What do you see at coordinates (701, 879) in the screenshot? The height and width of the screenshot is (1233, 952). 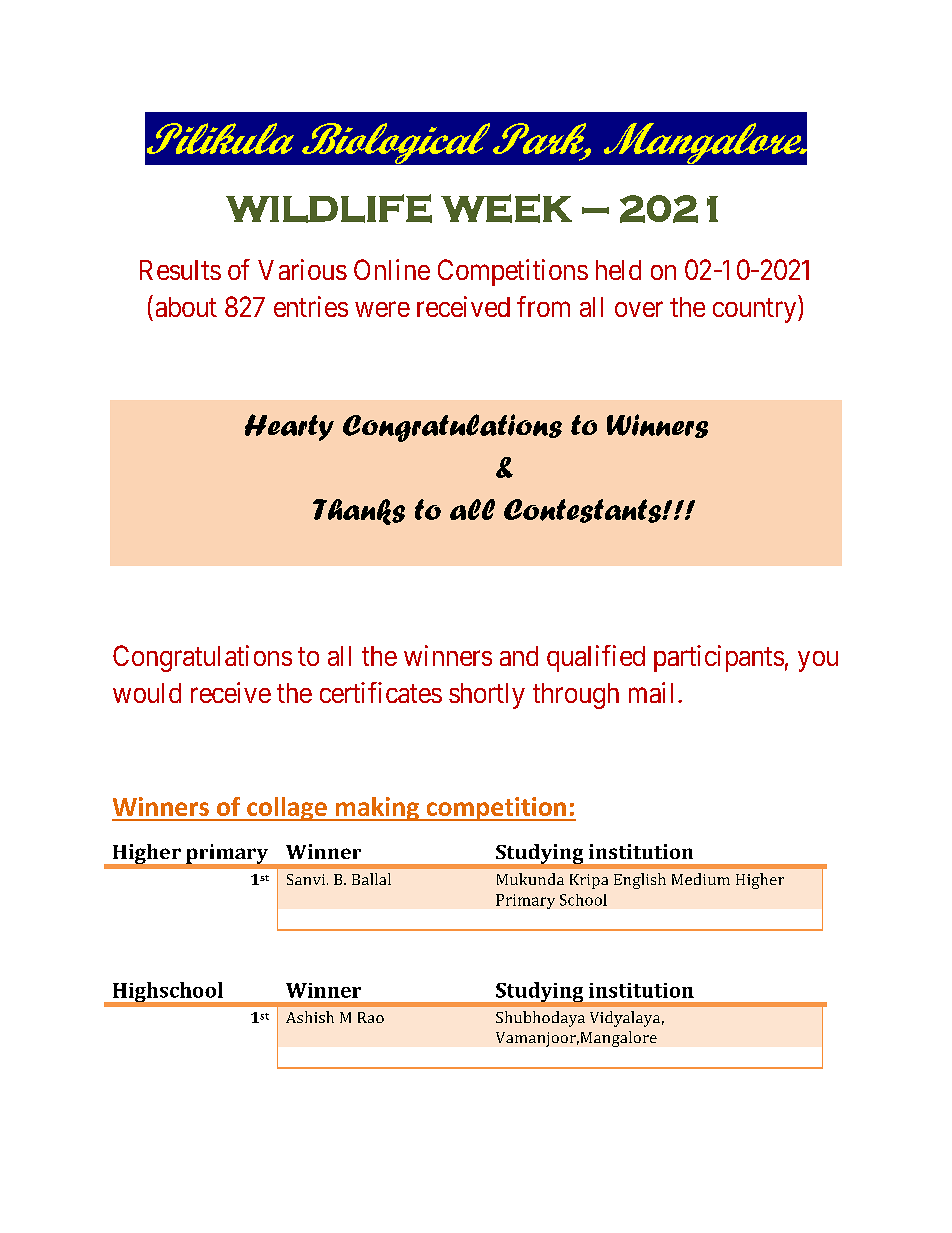 I see `Medium` at bounding box center [701, 879].
